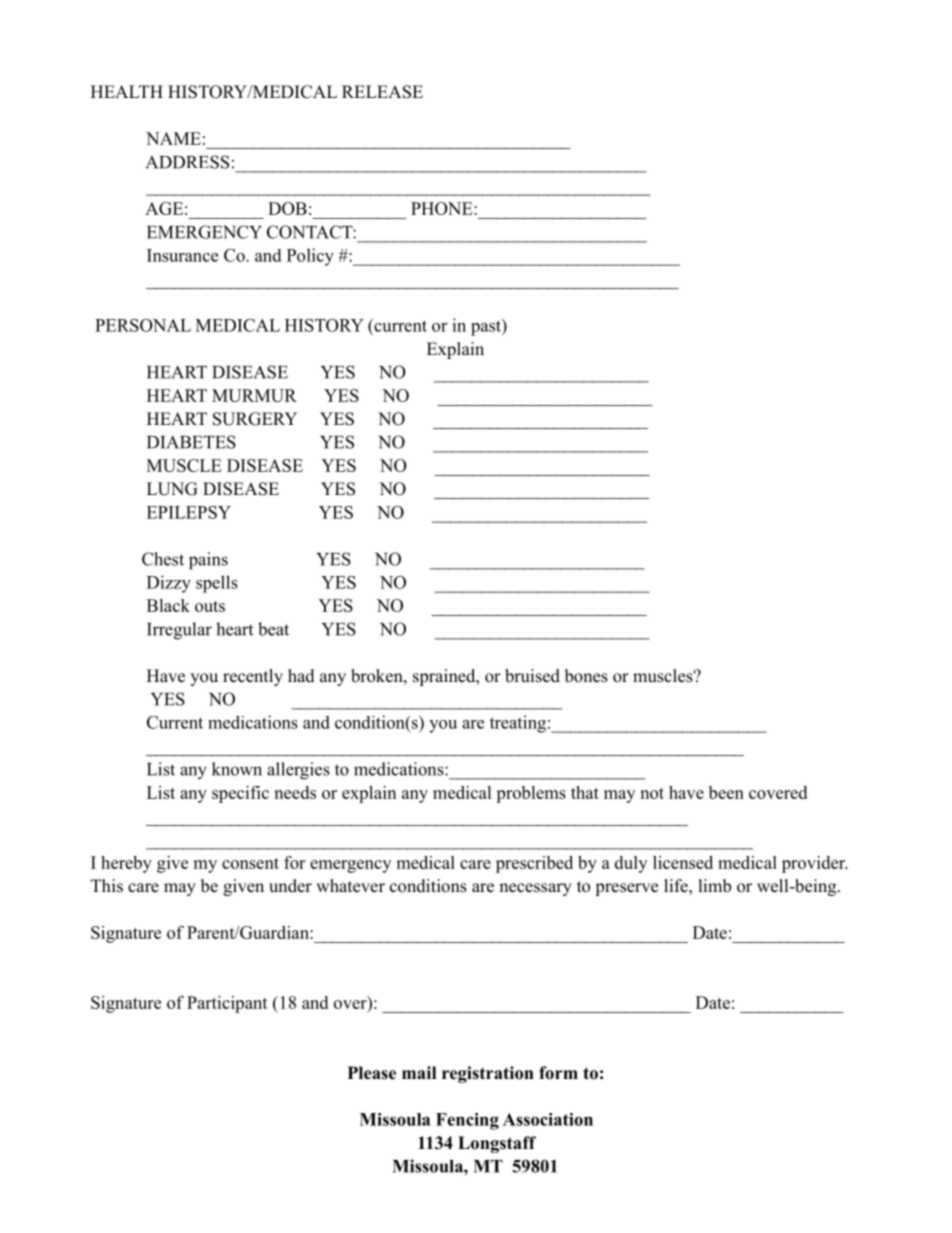 This page has width=952, height=1233. What do you see at coordinates (382, 92) in the page?
I see `RELEASE` at bounding box center [382, 92].
